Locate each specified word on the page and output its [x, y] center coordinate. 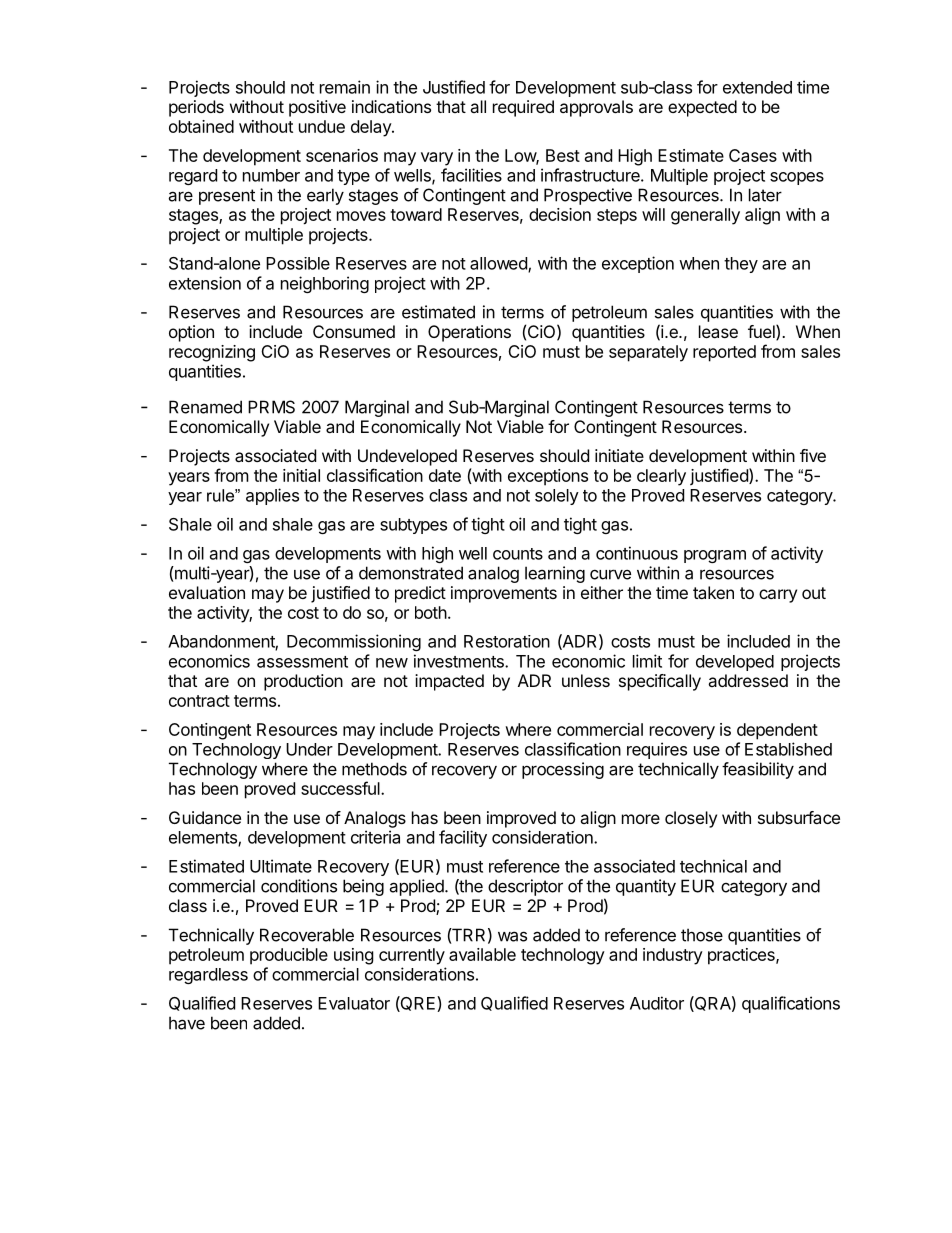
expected [702, 108]
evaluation [207, 592]
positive [317, 108]
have [187, 1023]
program [715, 556]
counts [518, 554]
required [523, 108]
